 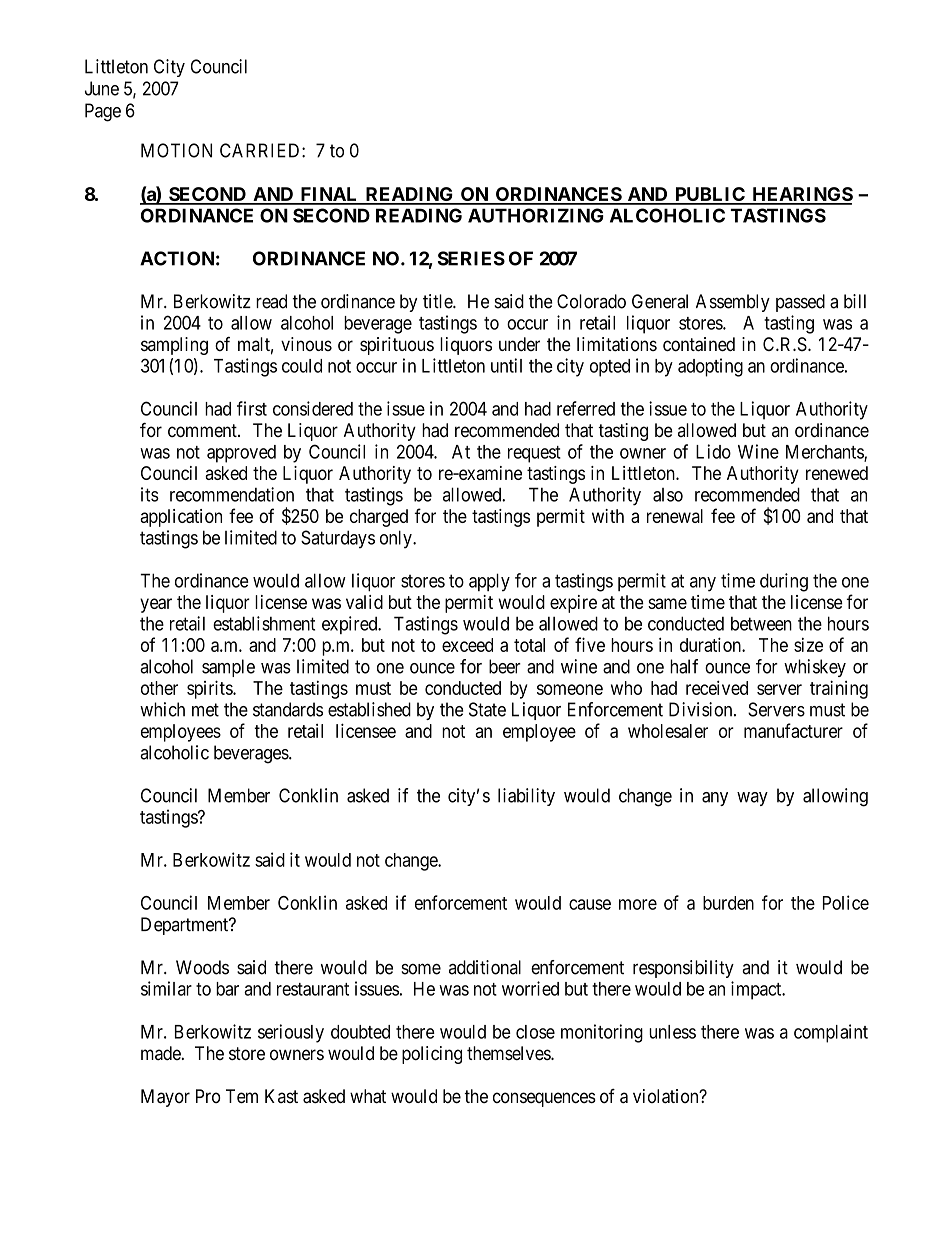 What do you see at coordinates (509, 1053) in the screenshot?
I see `themselves` at bounding box center [509, 1053].
